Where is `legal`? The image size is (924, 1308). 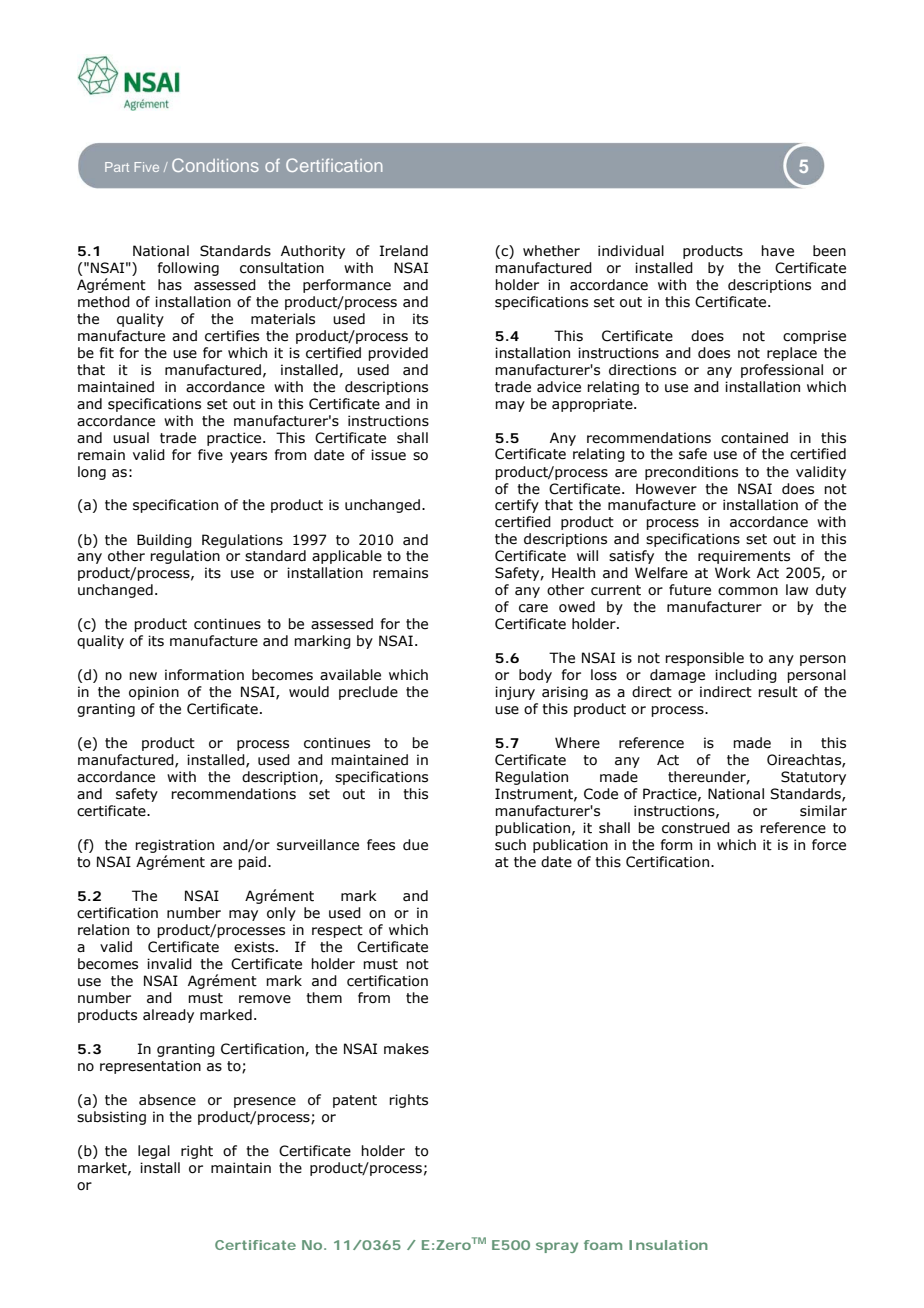
legal is located at coordinates (154, 1152).
